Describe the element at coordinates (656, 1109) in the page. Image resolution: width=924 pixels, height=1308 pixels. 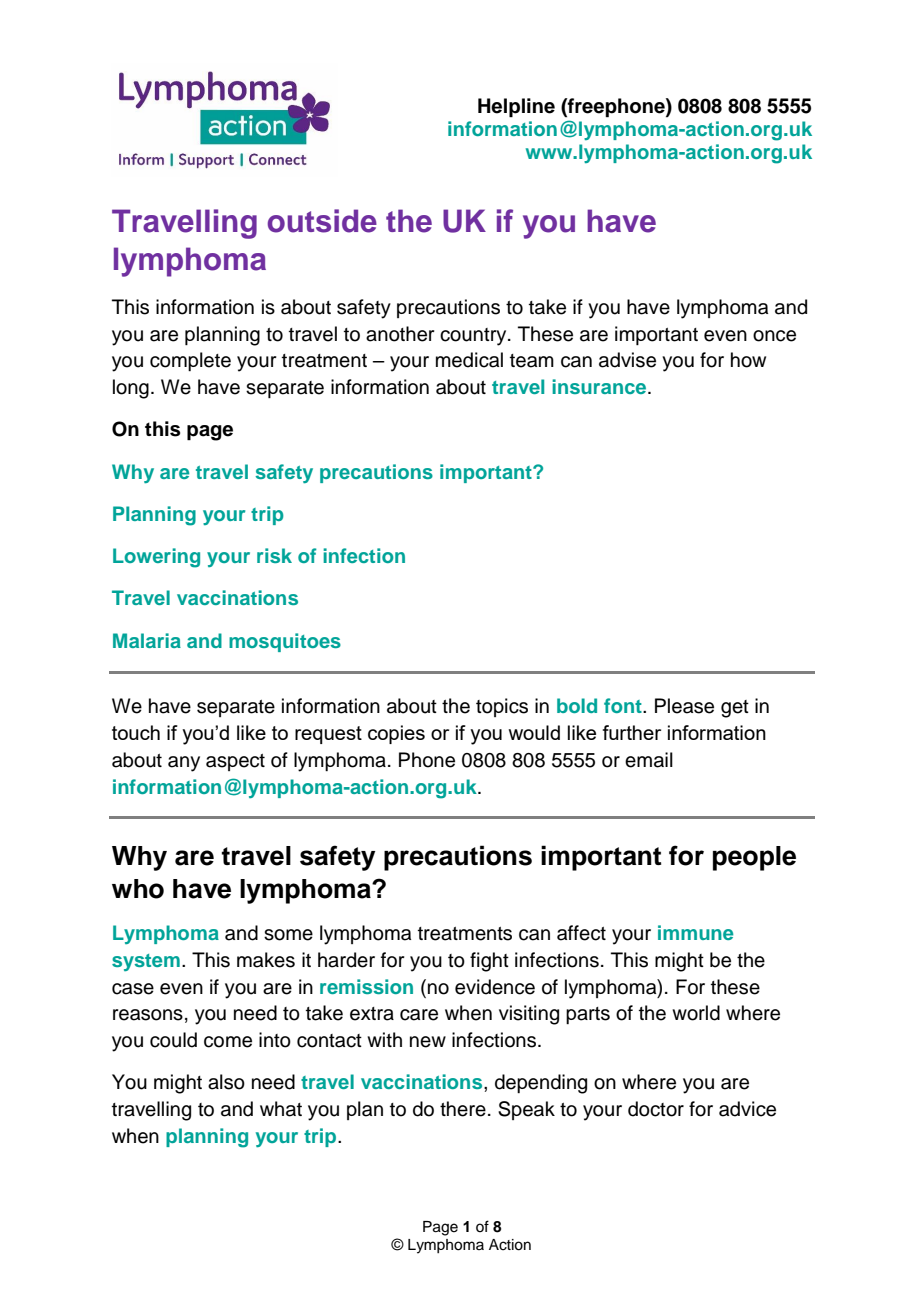
I see `doctor` at that location.
